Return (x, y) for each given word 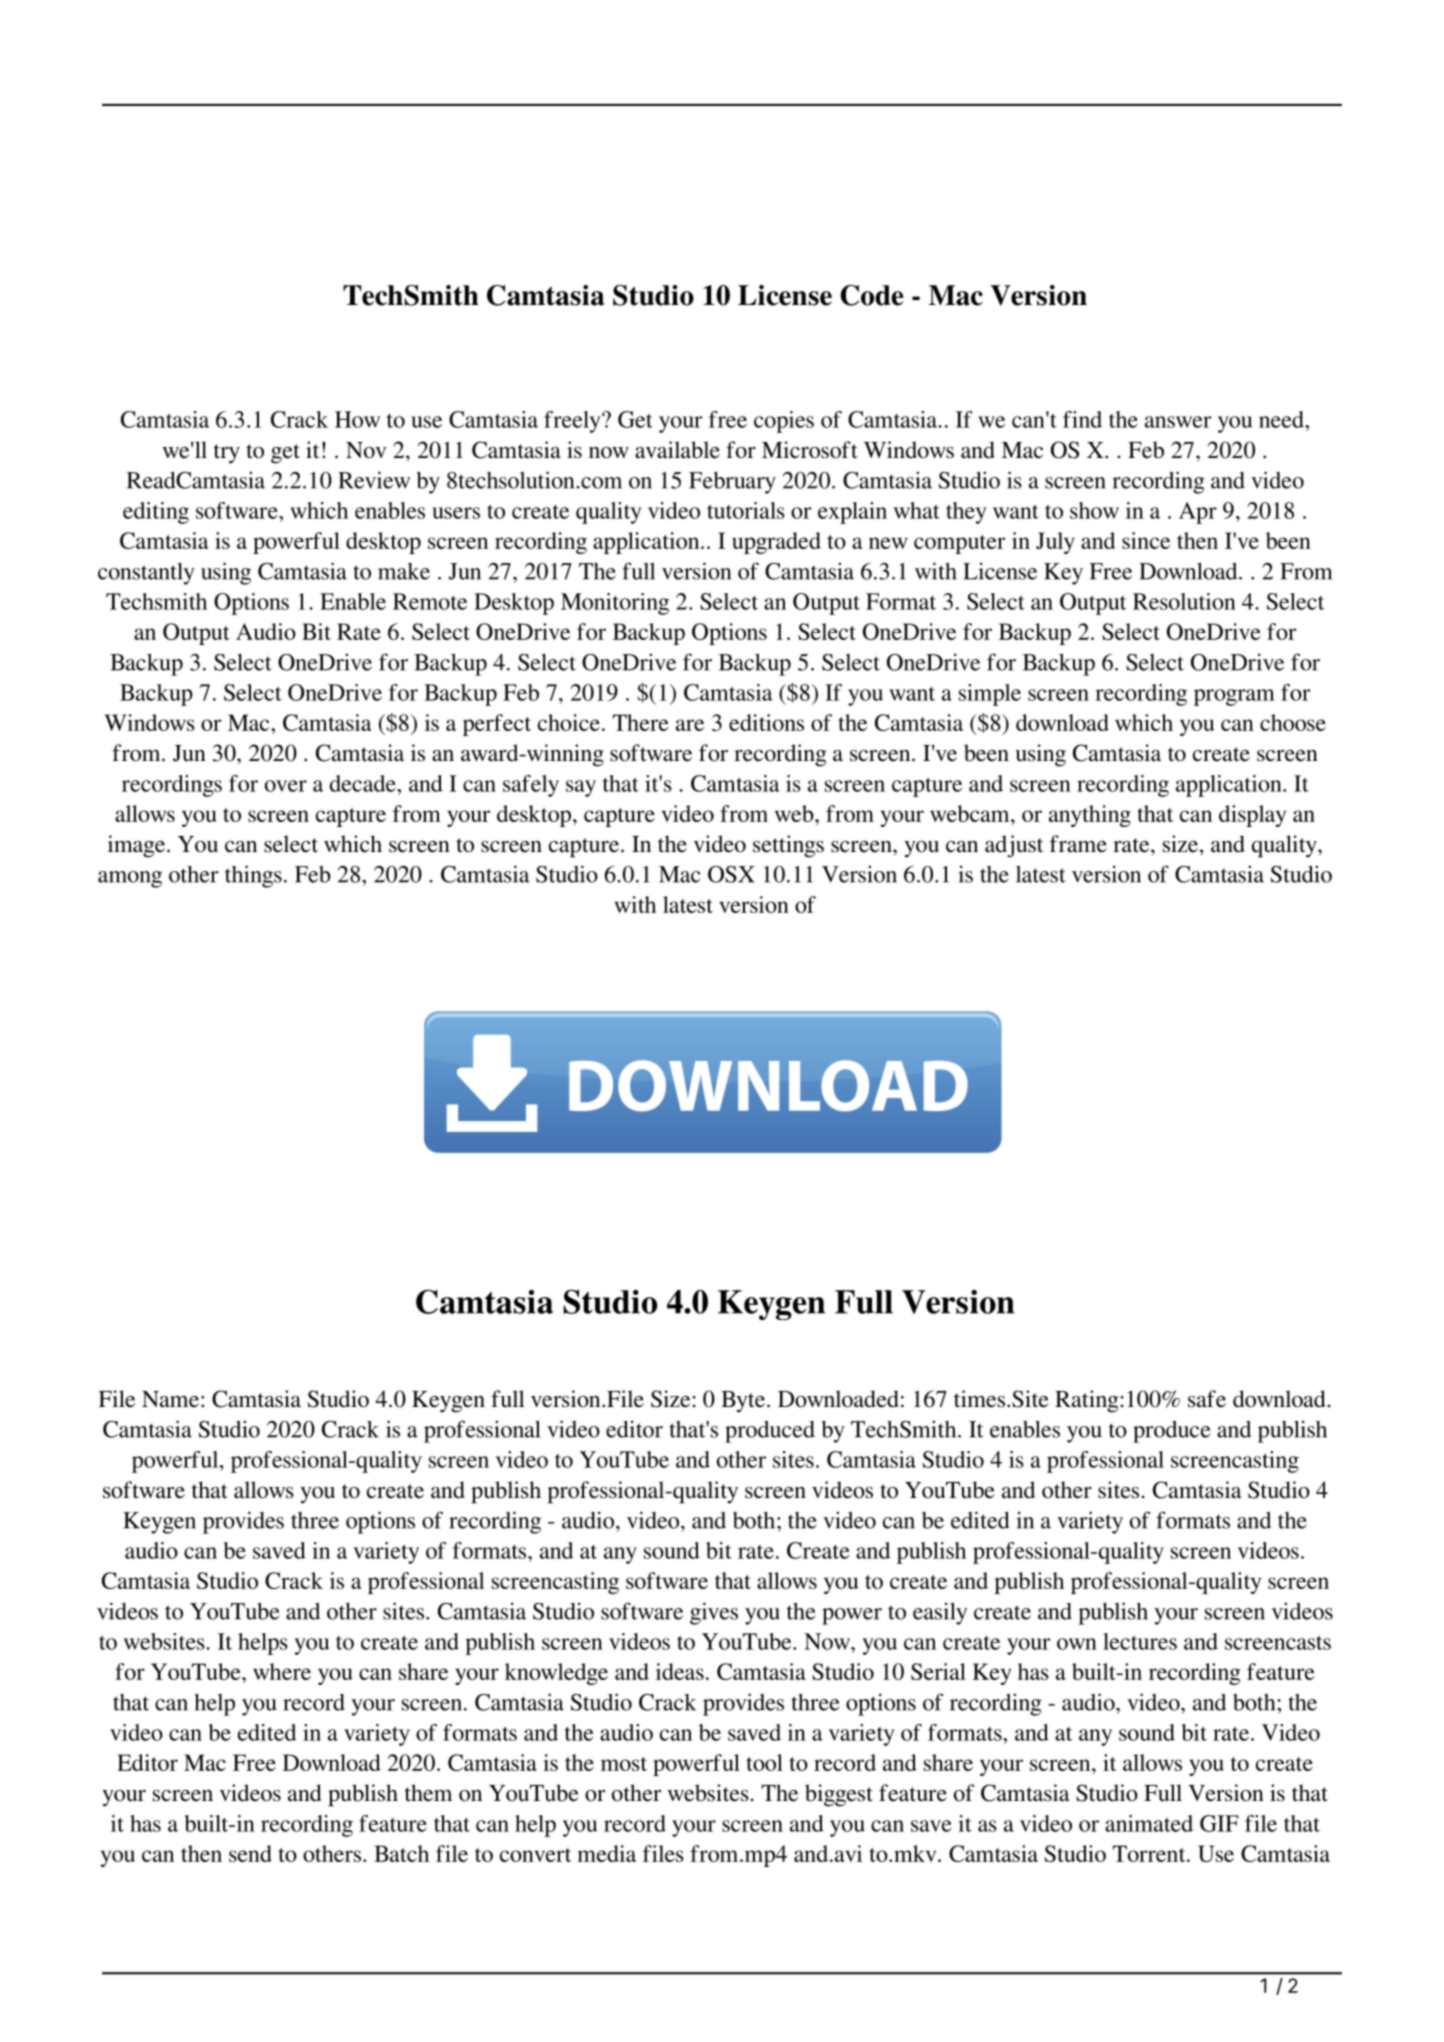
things (253, 876)
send (250, 1853)
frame (1078, 844)
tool (764, 1762)
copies (784, 422)
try (227, 454)
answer (1178, 422)
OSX (731, 874)
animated (1149, 1823)
